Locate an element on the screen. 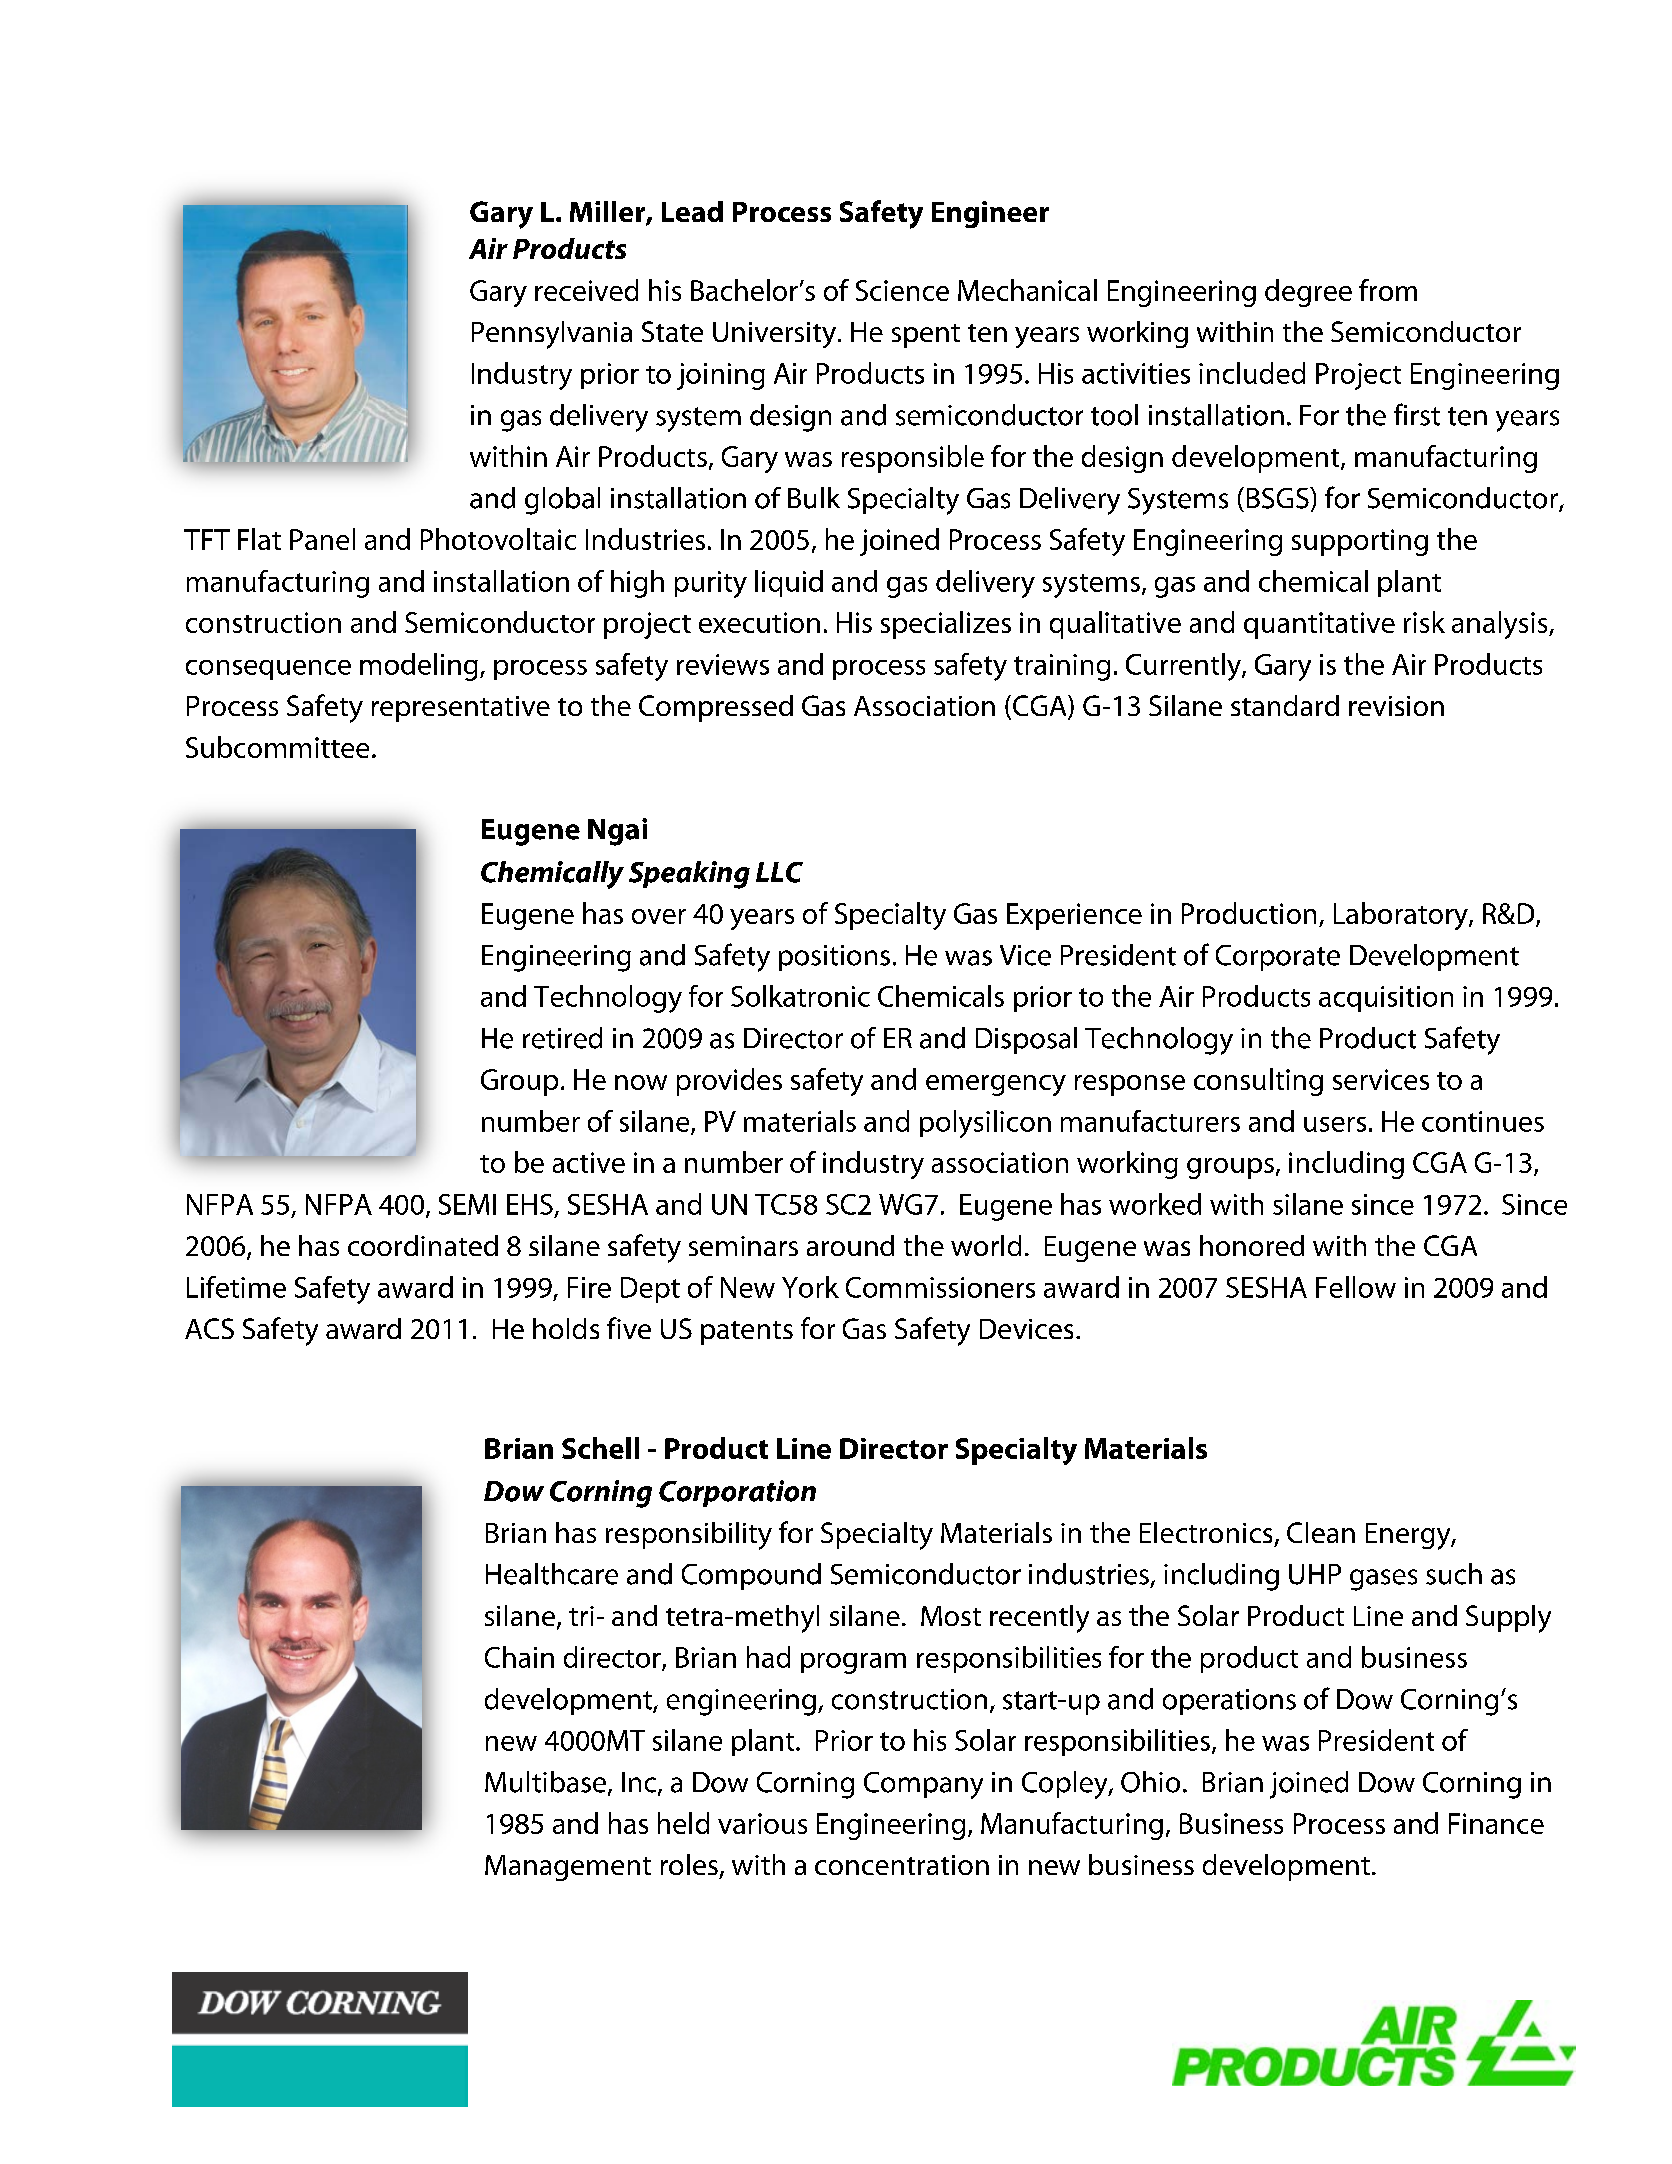 The width and height of the screenshot is (1672, 2164). retired is located at coordinates (562, 1038).
